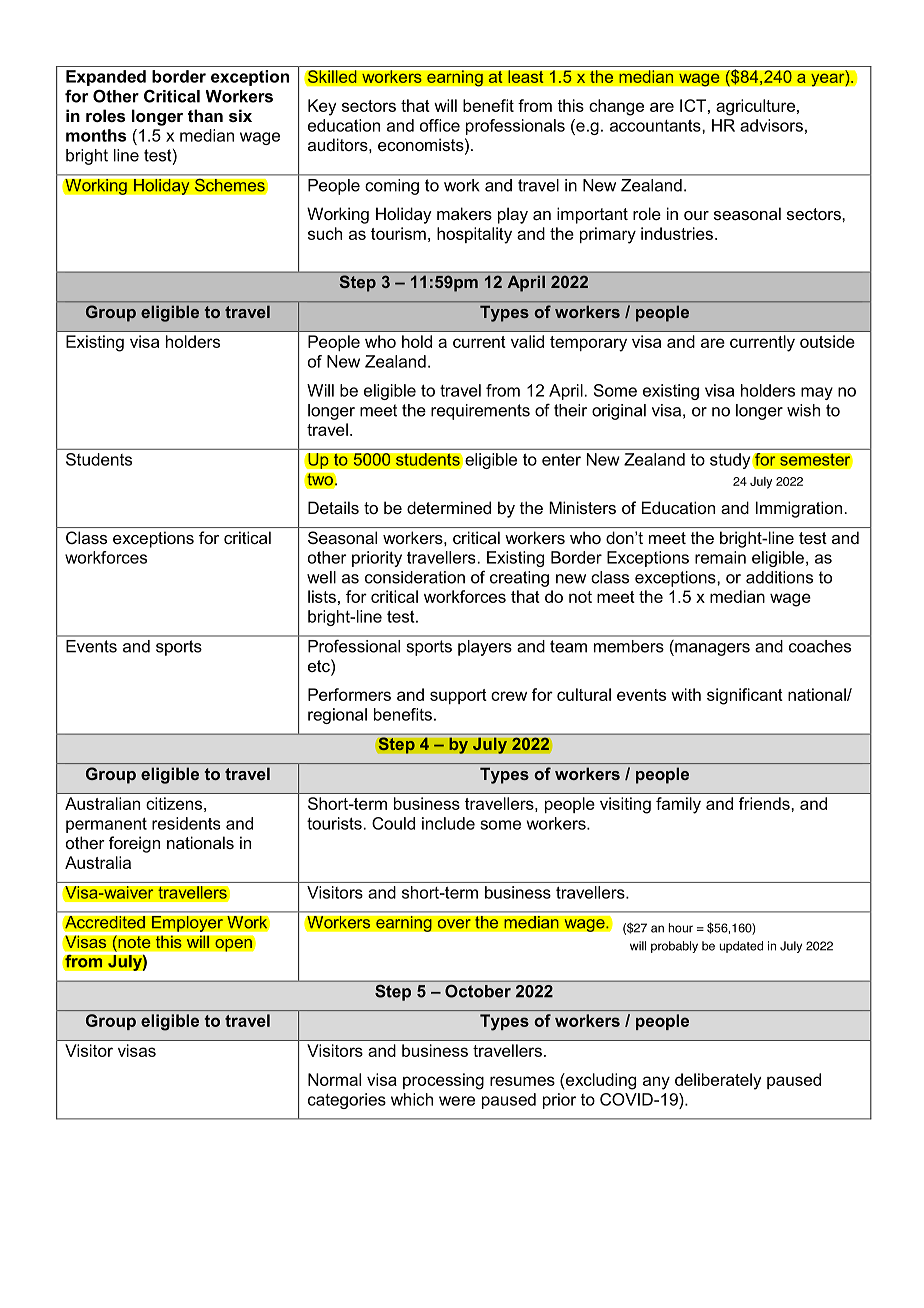 Image resolution: width=924 pixels, height=1308 pixels. Describe the element at coordinates (771, 125) in the image. I see `advisors` at that location.
